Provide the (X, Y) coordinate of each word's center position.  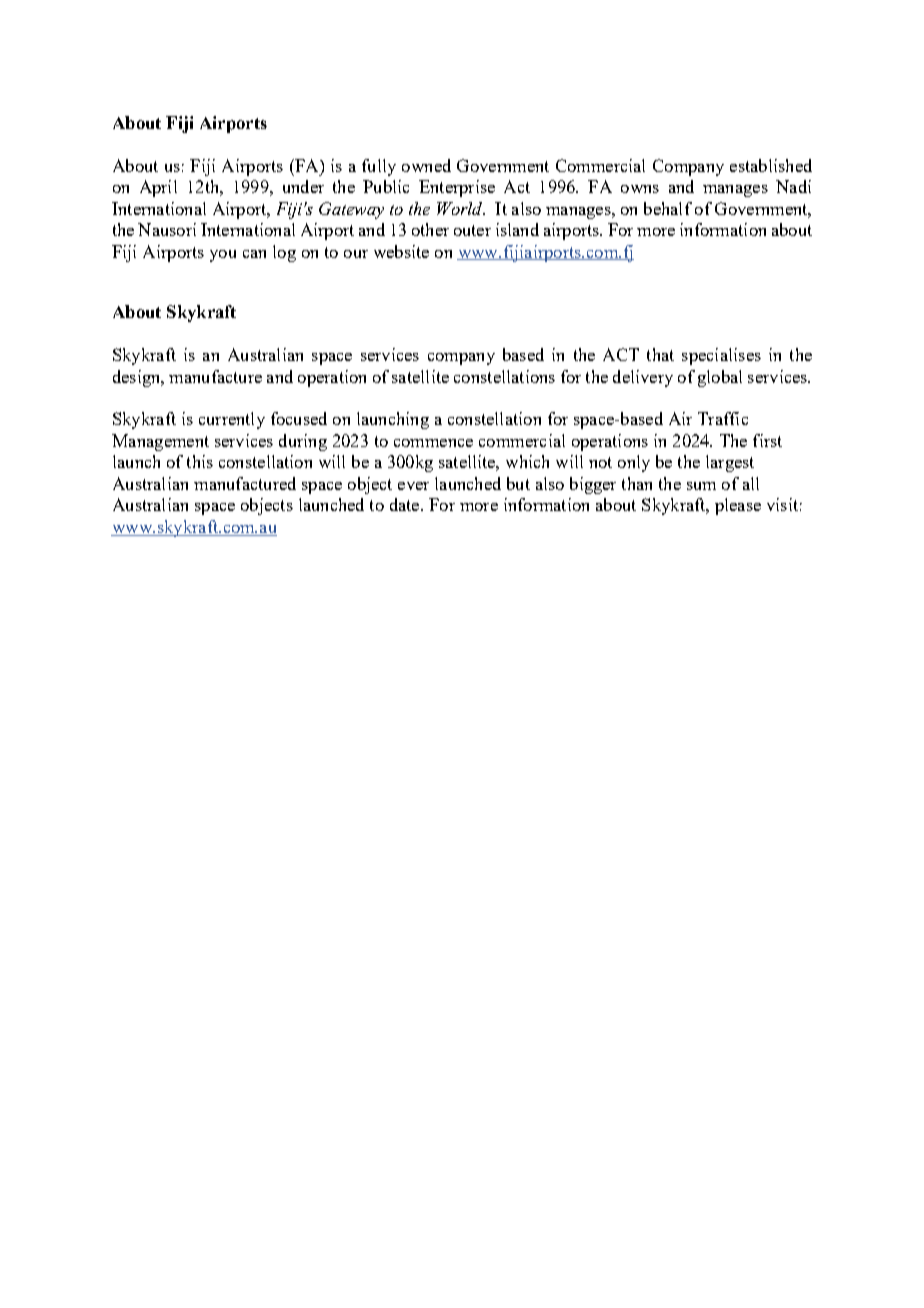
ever (413, 486)
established (771, 165)
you (223, 256)
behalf (668, 208)
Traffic (723, 418)
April (158, 188)
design (138, 378)
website (401, 251)
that (660, 354)
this (200, 461)
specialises (721, 356)
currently (232, 420)
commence (433, 443)
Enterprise (457, 188)
